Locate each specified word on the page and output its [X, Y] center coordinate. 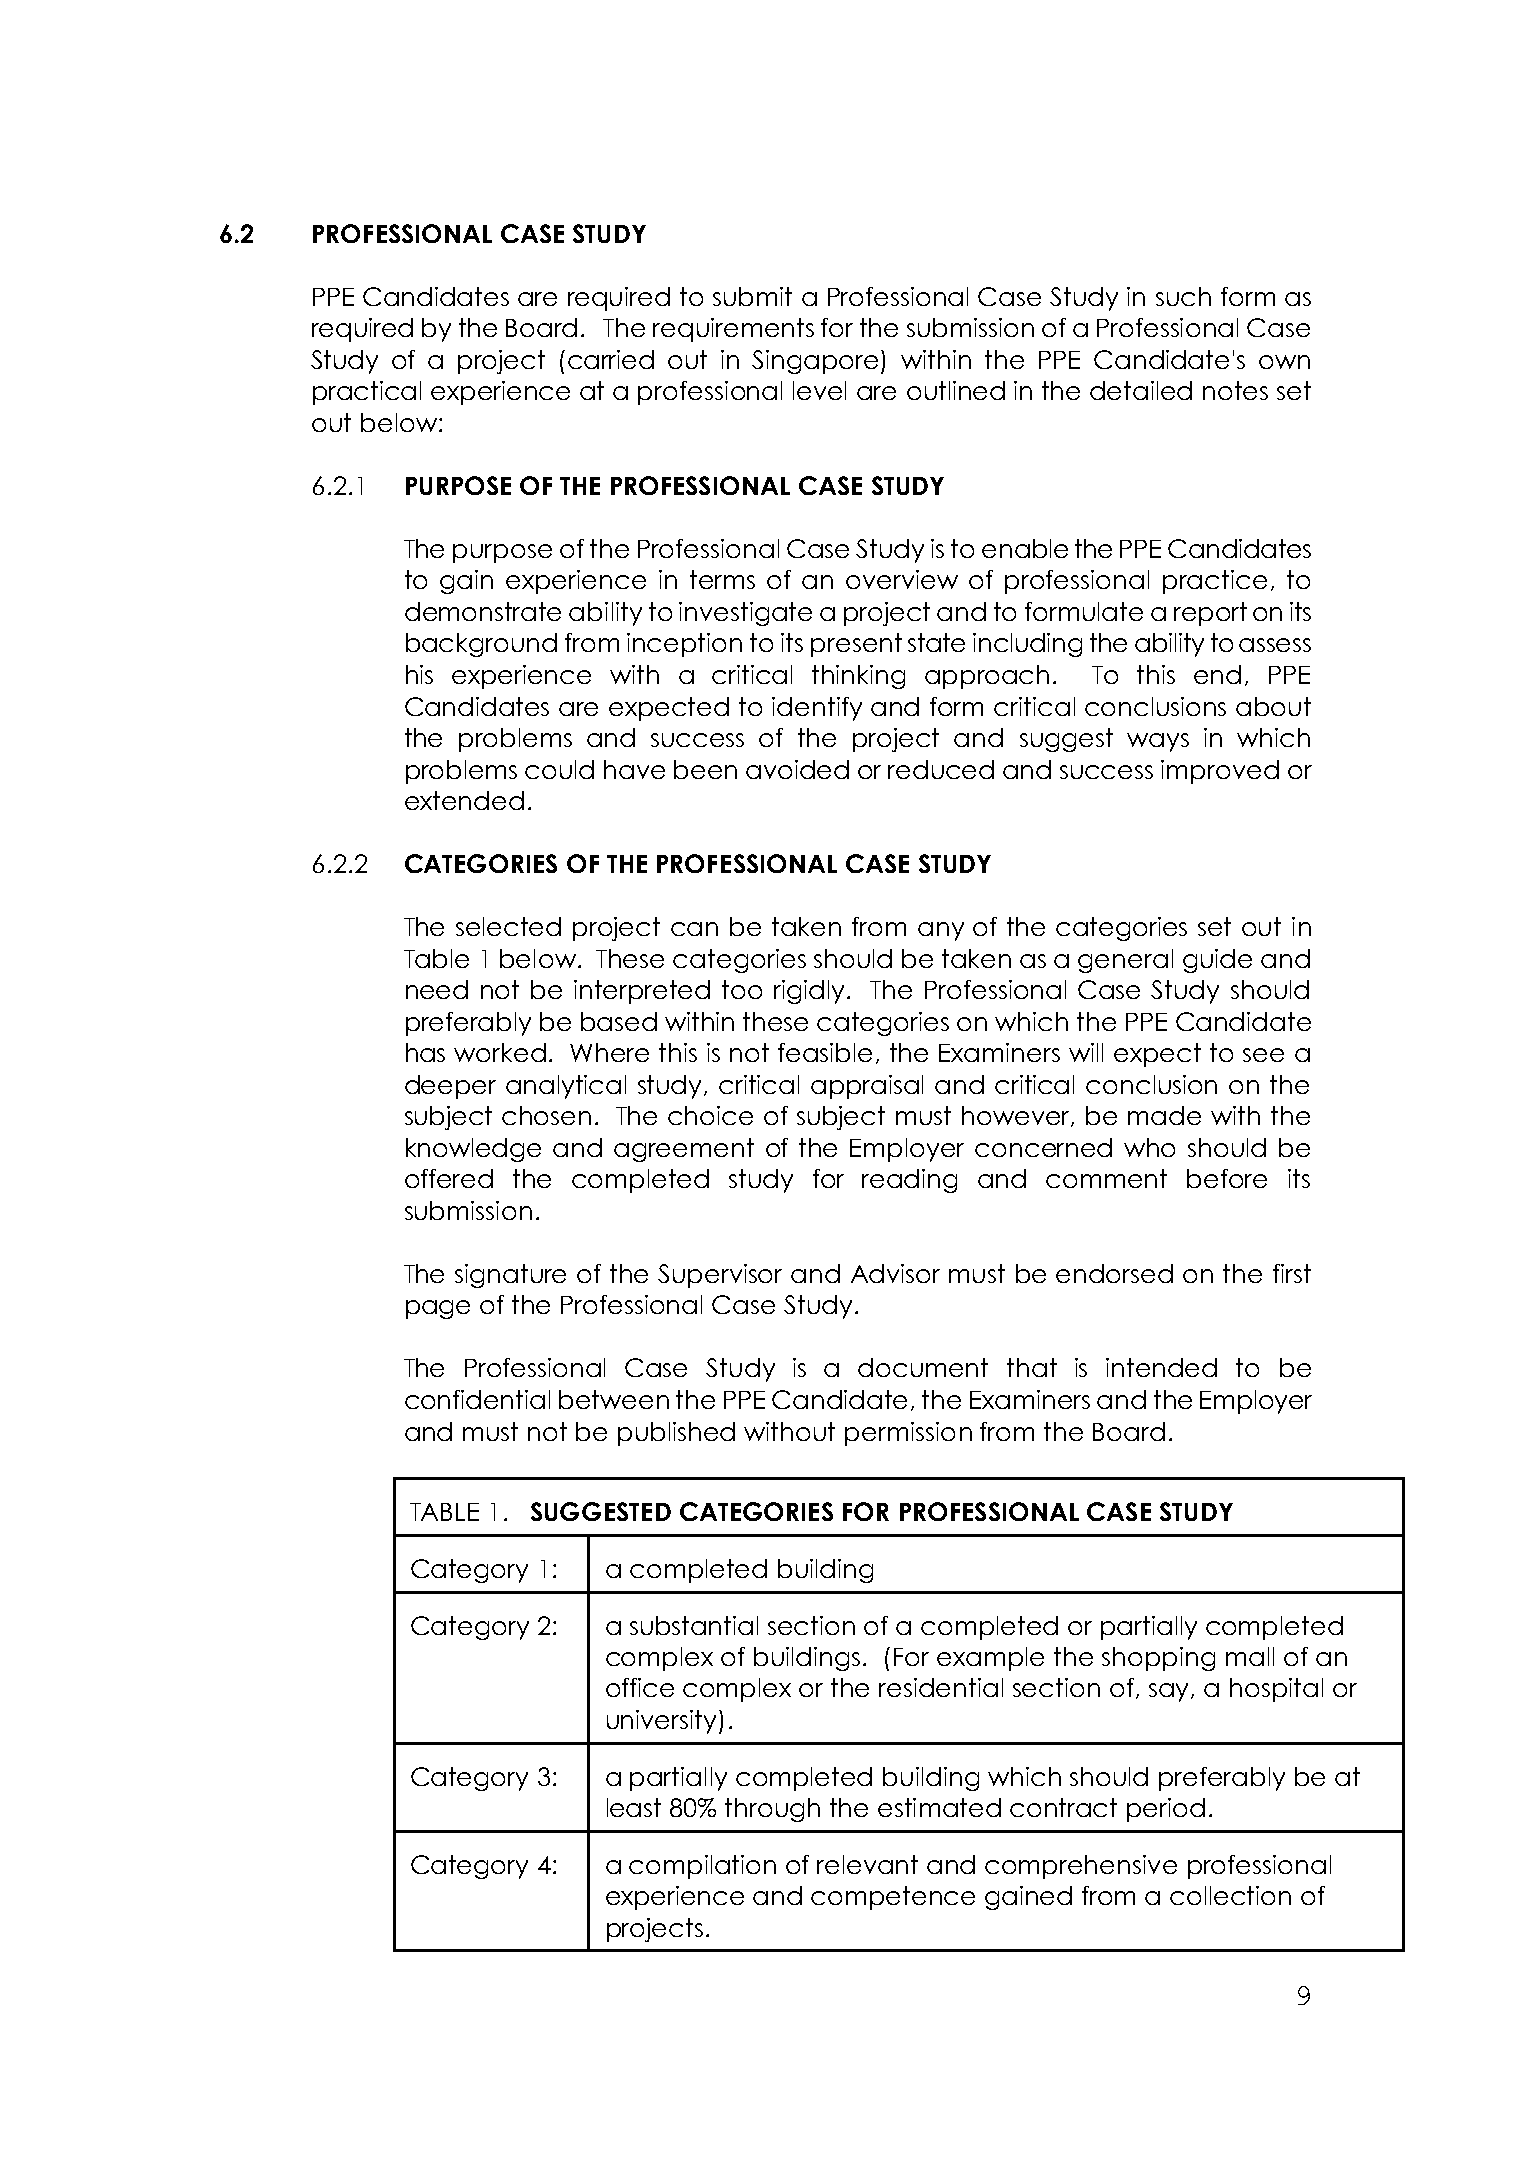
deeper [450, 1087]
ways [1158, 742]
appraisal [867, 1087]
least [634, 1807]
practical [367, 393]
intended [1161, 1367]
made [1164, 1115]
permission [908, 1434]
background [481, 645]
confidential [477, 1399]
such [1183, 296]
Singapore [817, 362]
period [1166, 1810]
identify [817, 709]
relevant [867, 1864]
